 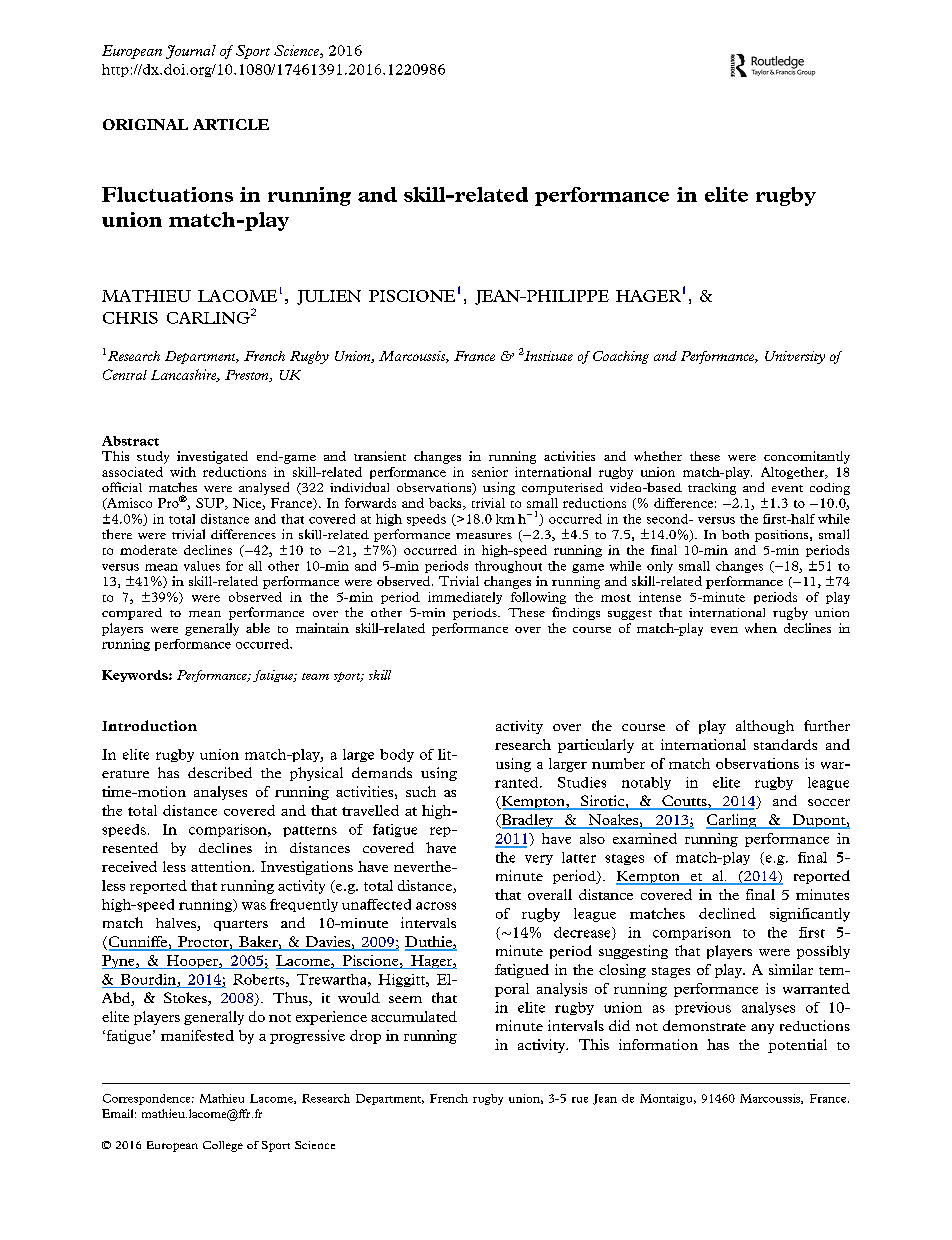 I want to click on rue, so click(x=580, y=1100).
